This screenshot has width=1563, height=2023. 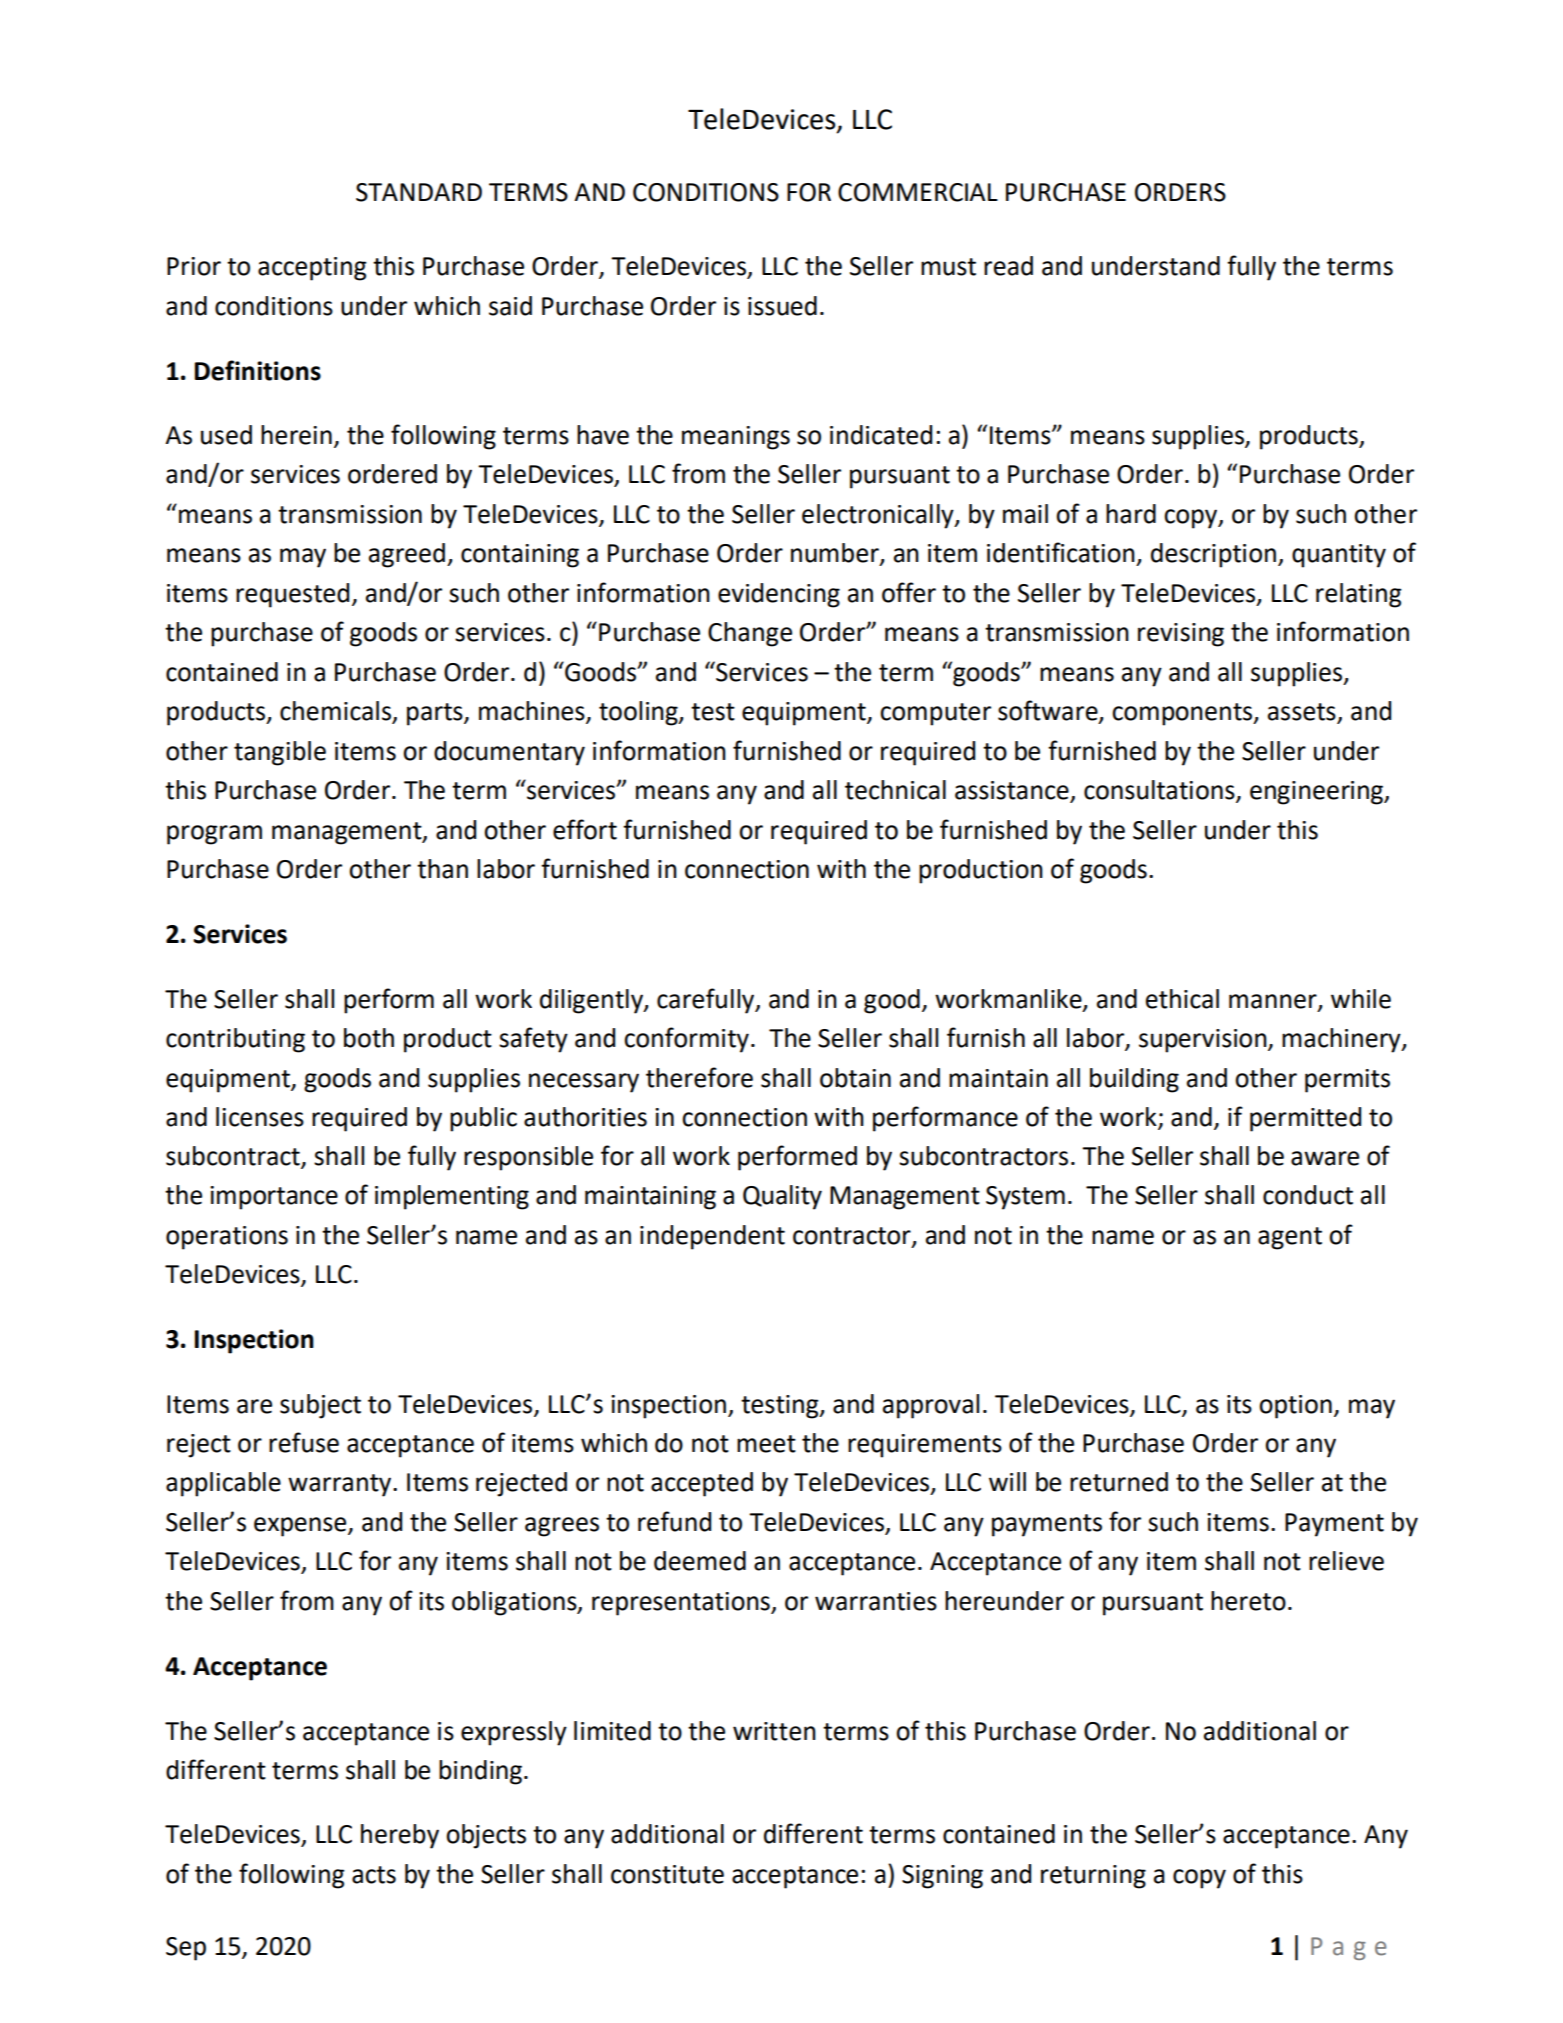 I want to click on read, so click(x=1008, y=266).
